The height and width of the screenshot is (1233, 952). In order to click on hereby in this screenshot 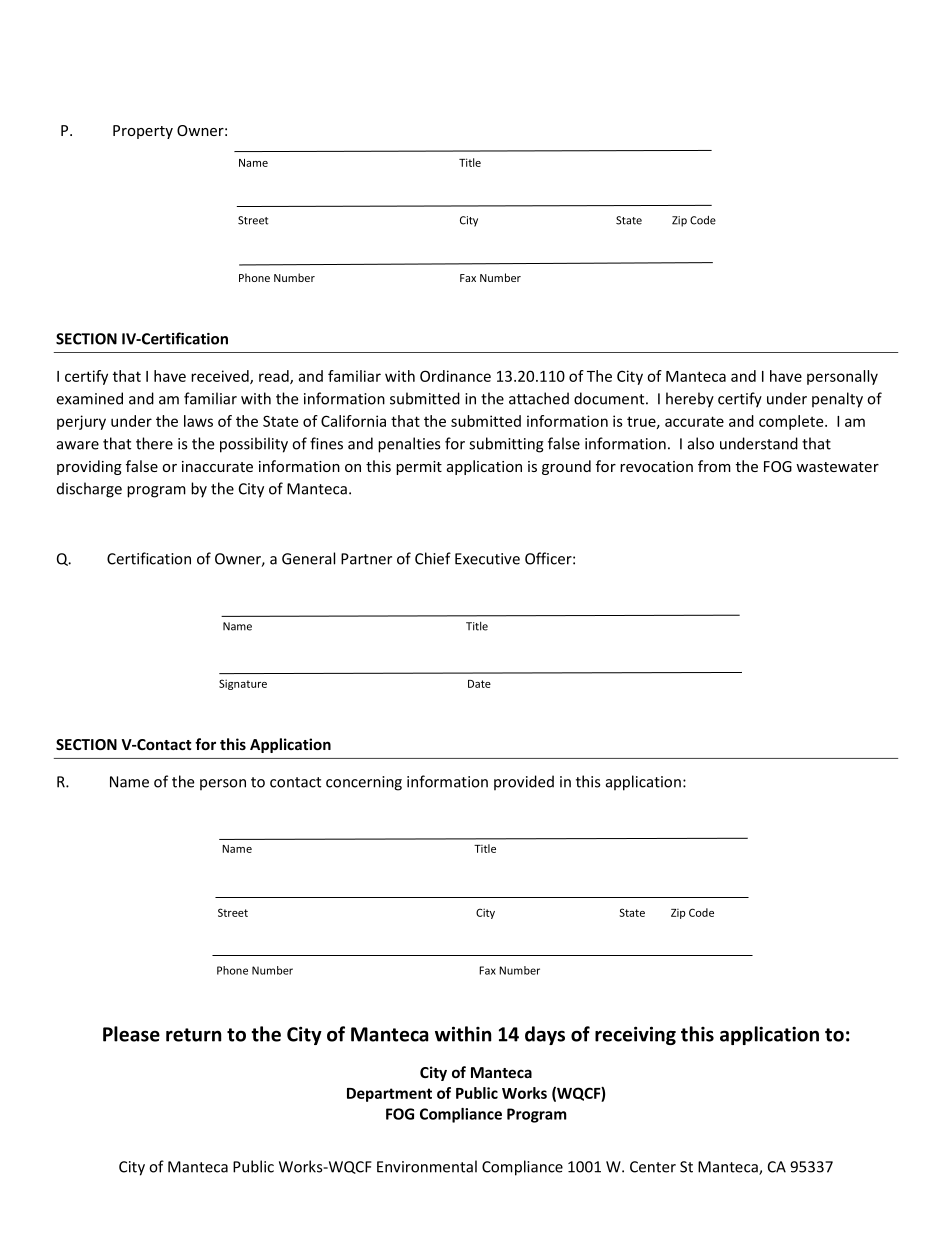, I will do `click(690, 400)`.
